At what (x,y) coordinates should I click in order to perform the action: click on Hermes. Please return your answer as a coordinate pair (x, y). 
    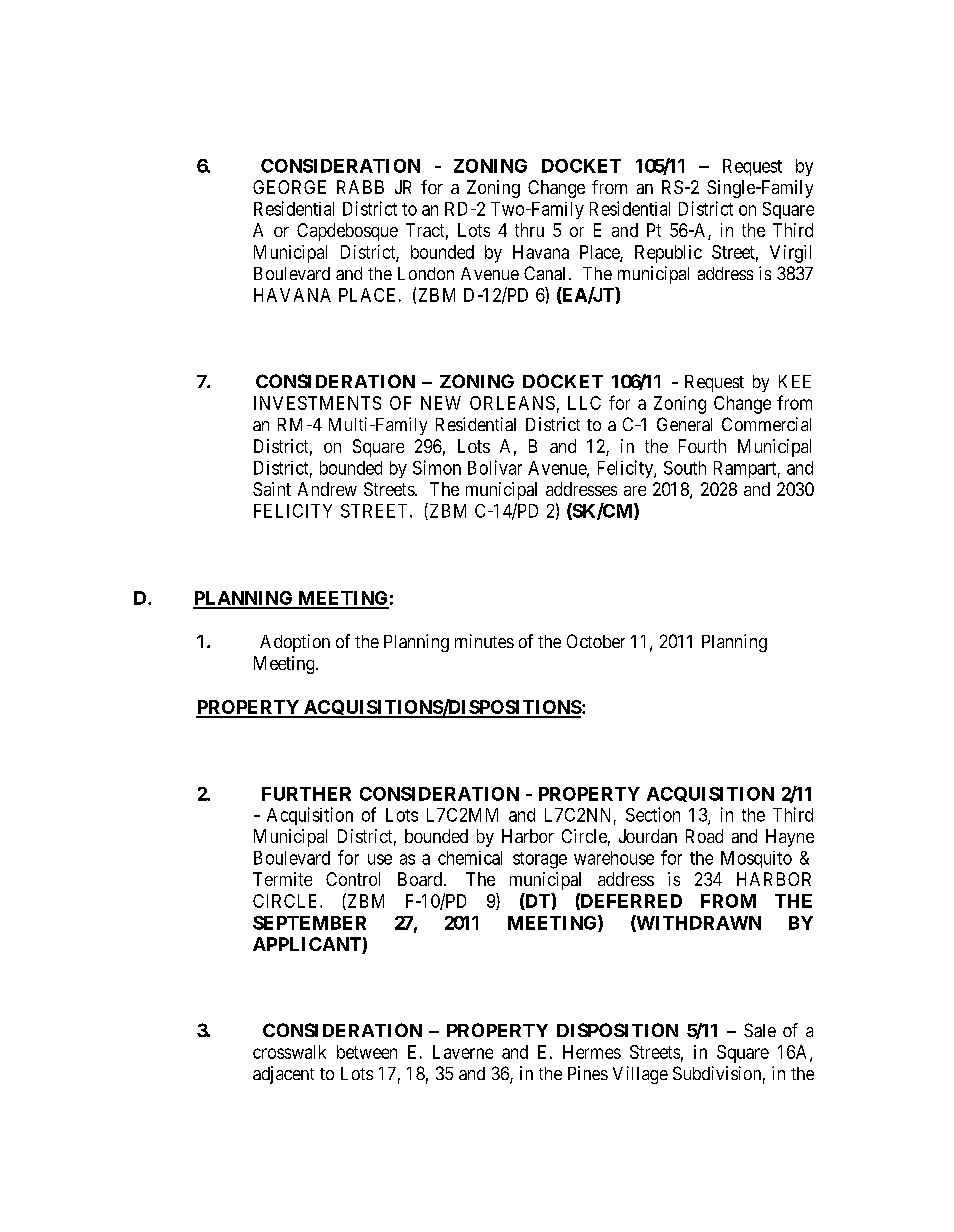
    Looking at the image, I should click on (592, 1052).
